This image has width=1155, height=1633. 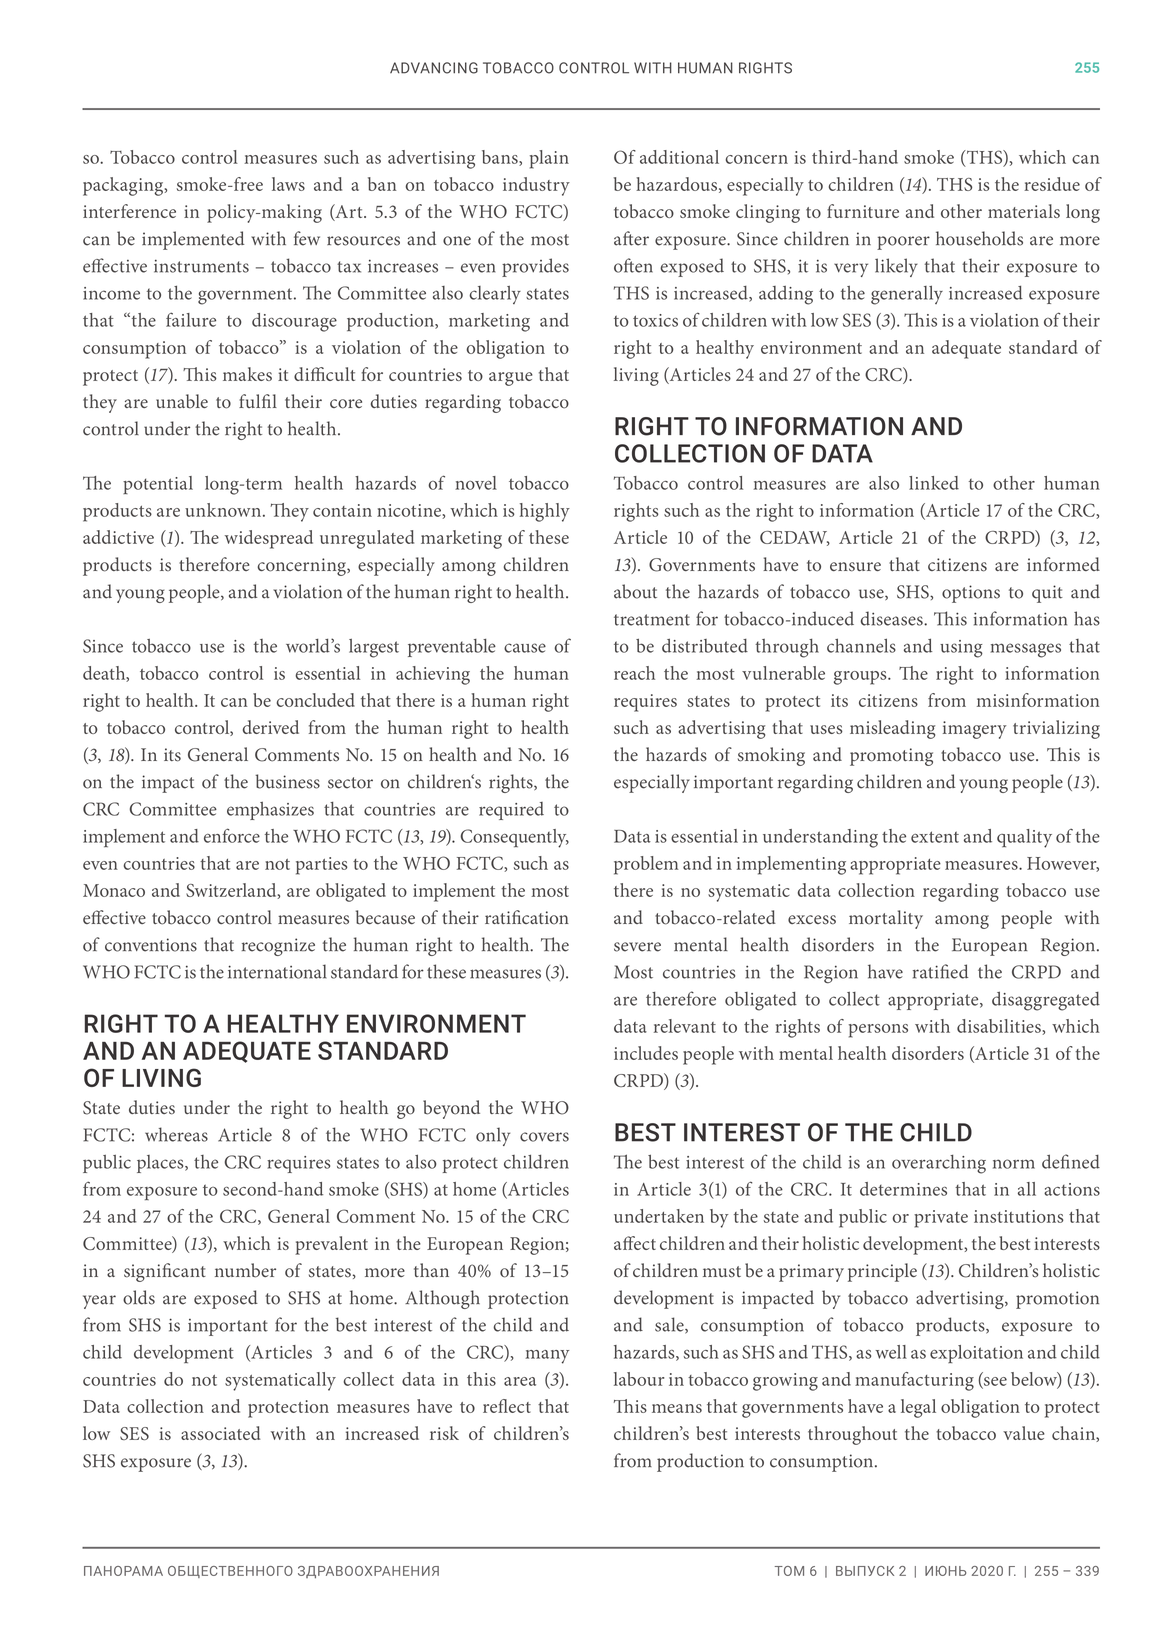 I want to click on highly, so click(x=545, y=512).
